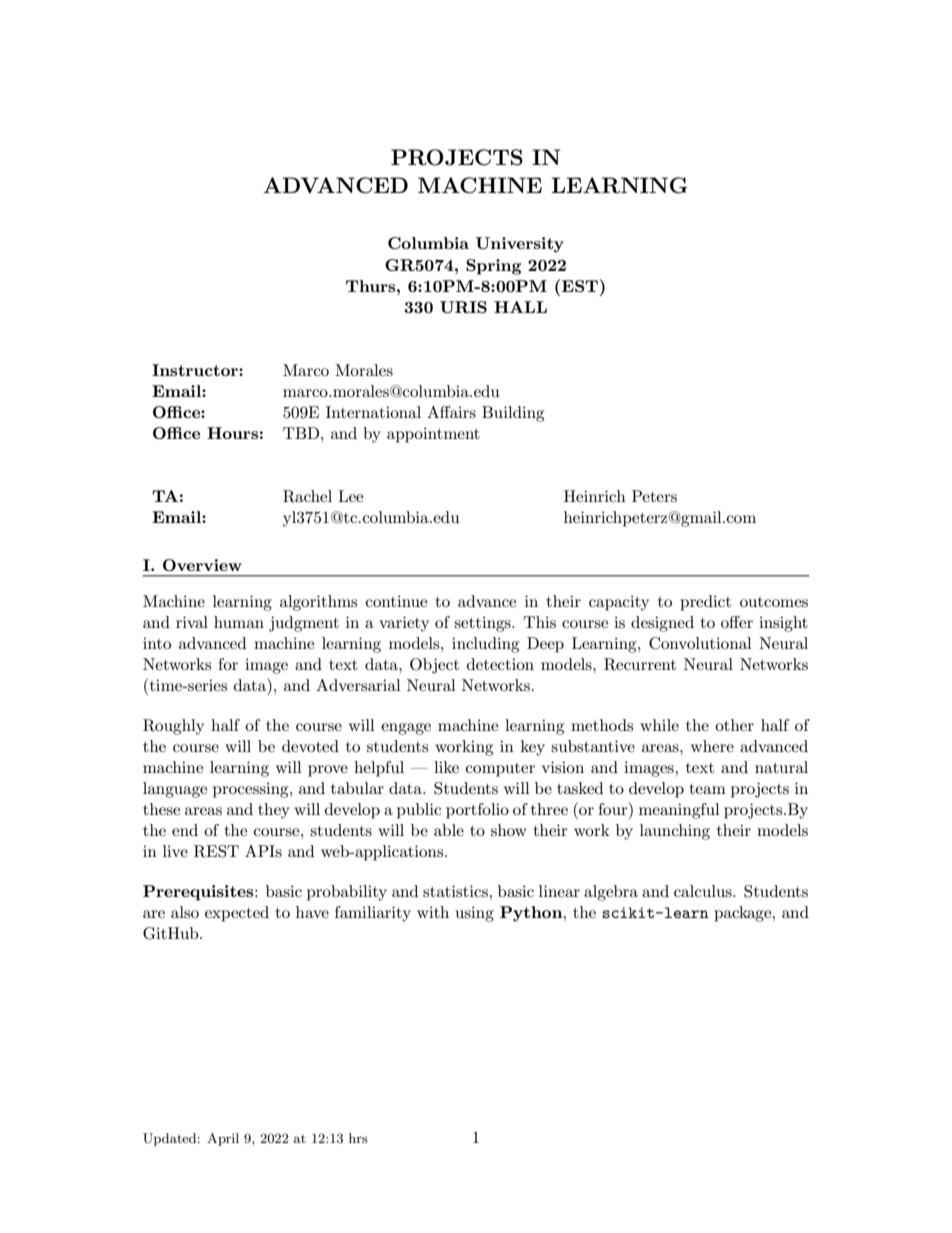 This screenshot has width=952, height=1233. Describe the element at coordinates (228, 664) in the screenshot. I see `for` at that location.
